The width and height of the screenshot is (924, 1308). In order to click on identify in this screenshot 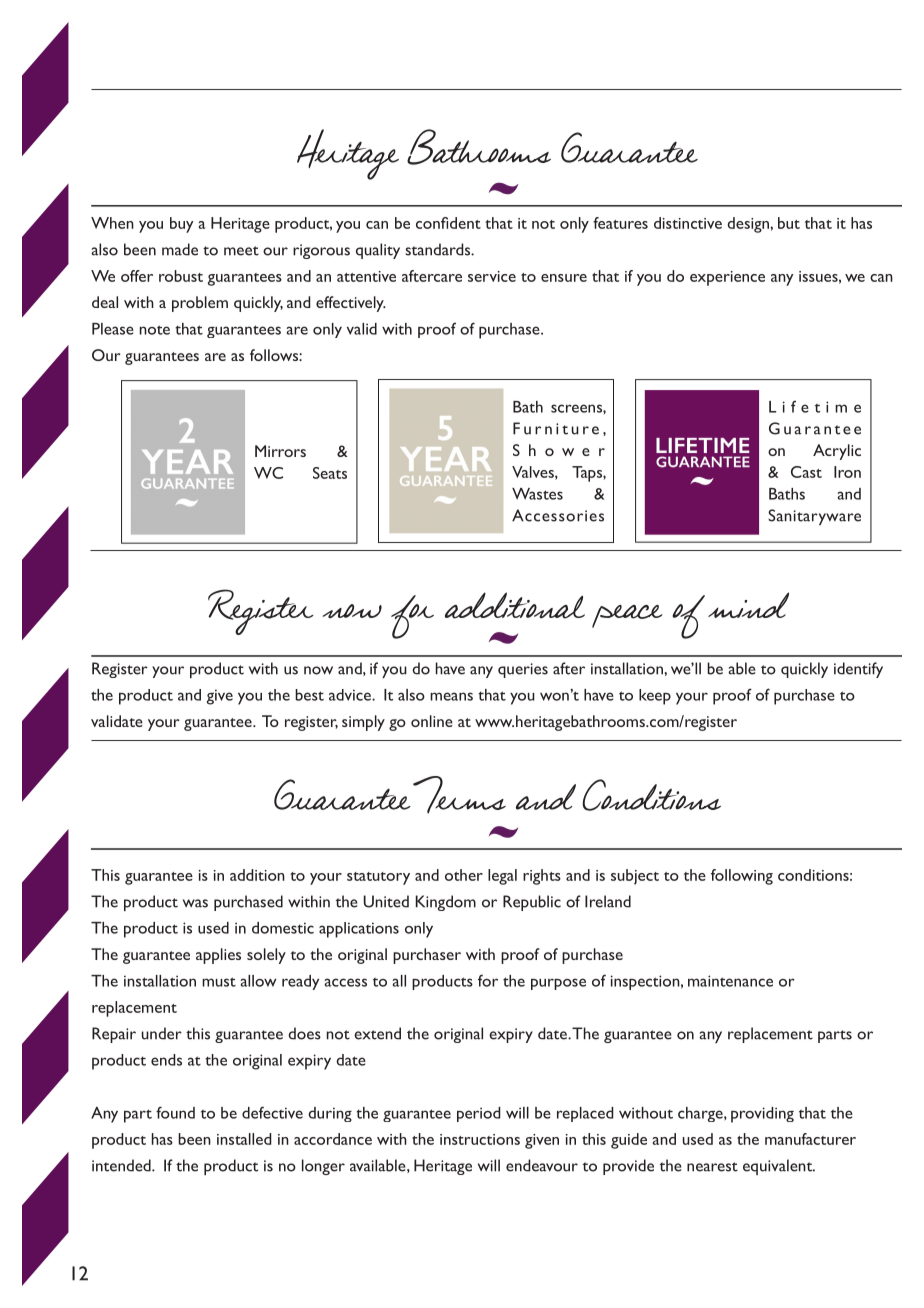, I will do `click(858, 670)`.
